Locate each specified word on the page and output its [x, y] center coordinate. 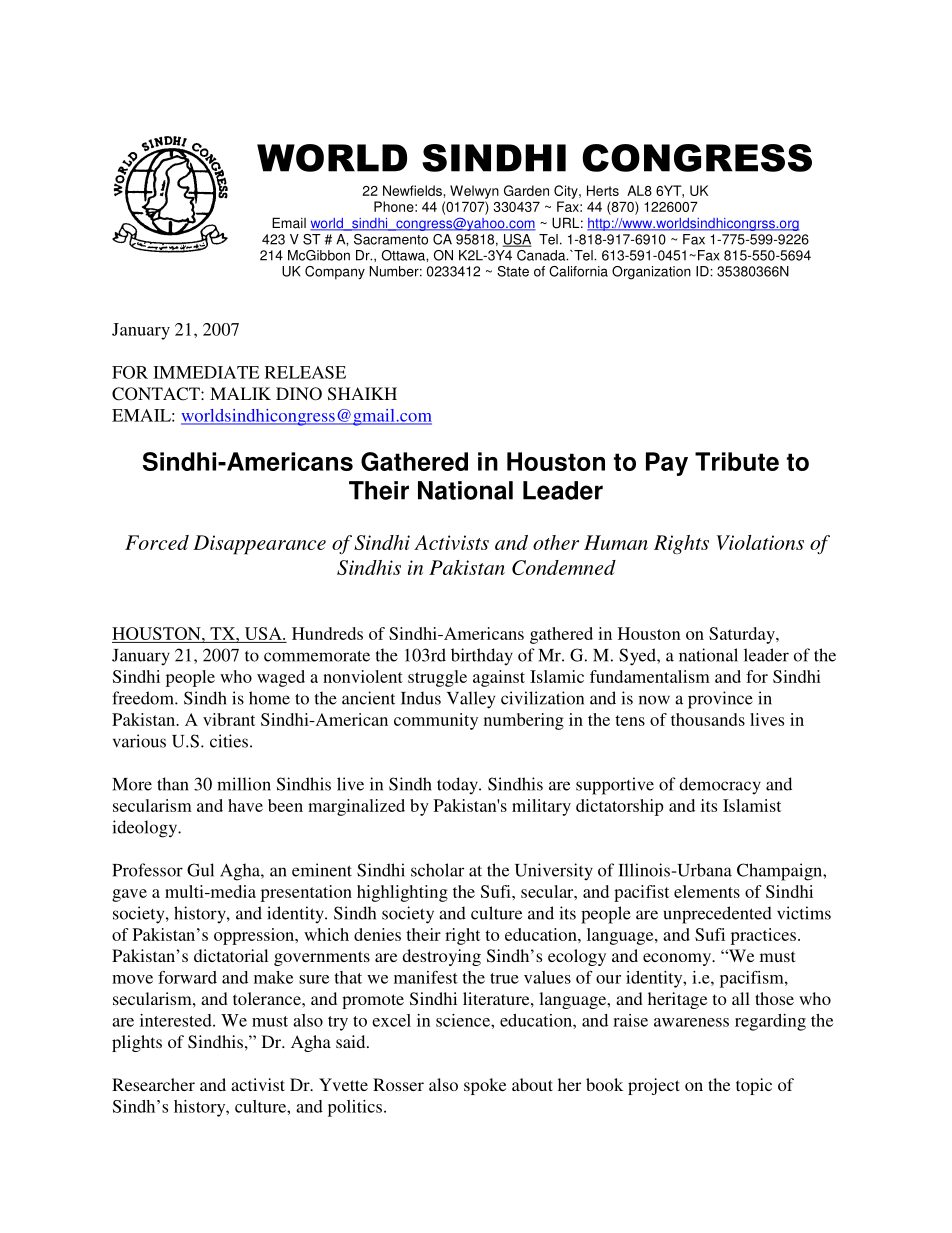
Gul [200, 870]
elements [707, 891]
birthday [482, 656]
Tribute [737, 461]
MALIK [240, 393]
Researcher [153, 1084]
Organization [651, 273]
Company [335, 273]
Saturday [743, 635]
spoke [485, 1086]
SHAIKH [362, 394]
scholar [437, 870]
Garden [526, 190]
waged [281, 678]
